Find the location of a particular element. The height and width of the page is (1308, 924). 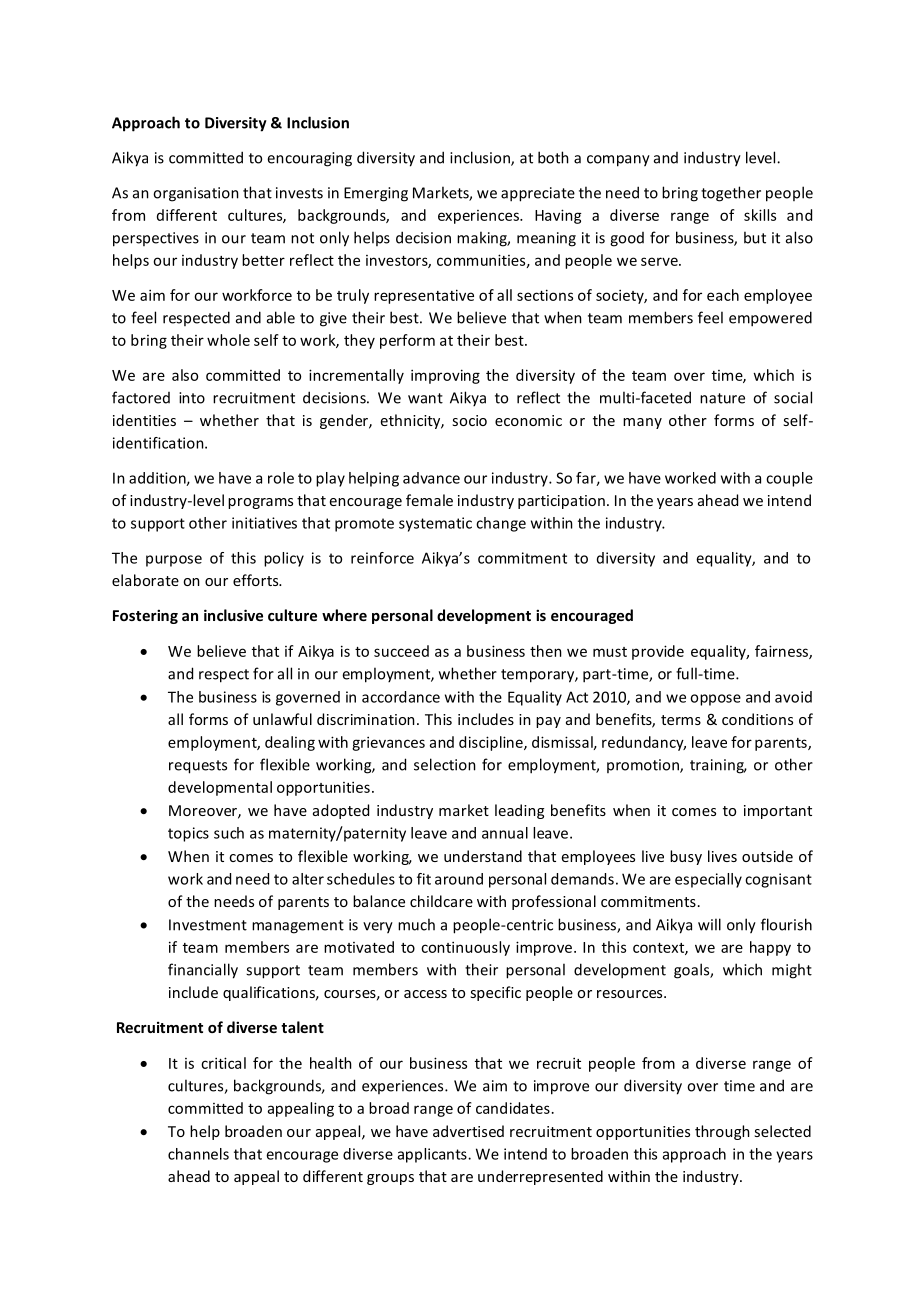

together is located at coordinates (731, 194).
